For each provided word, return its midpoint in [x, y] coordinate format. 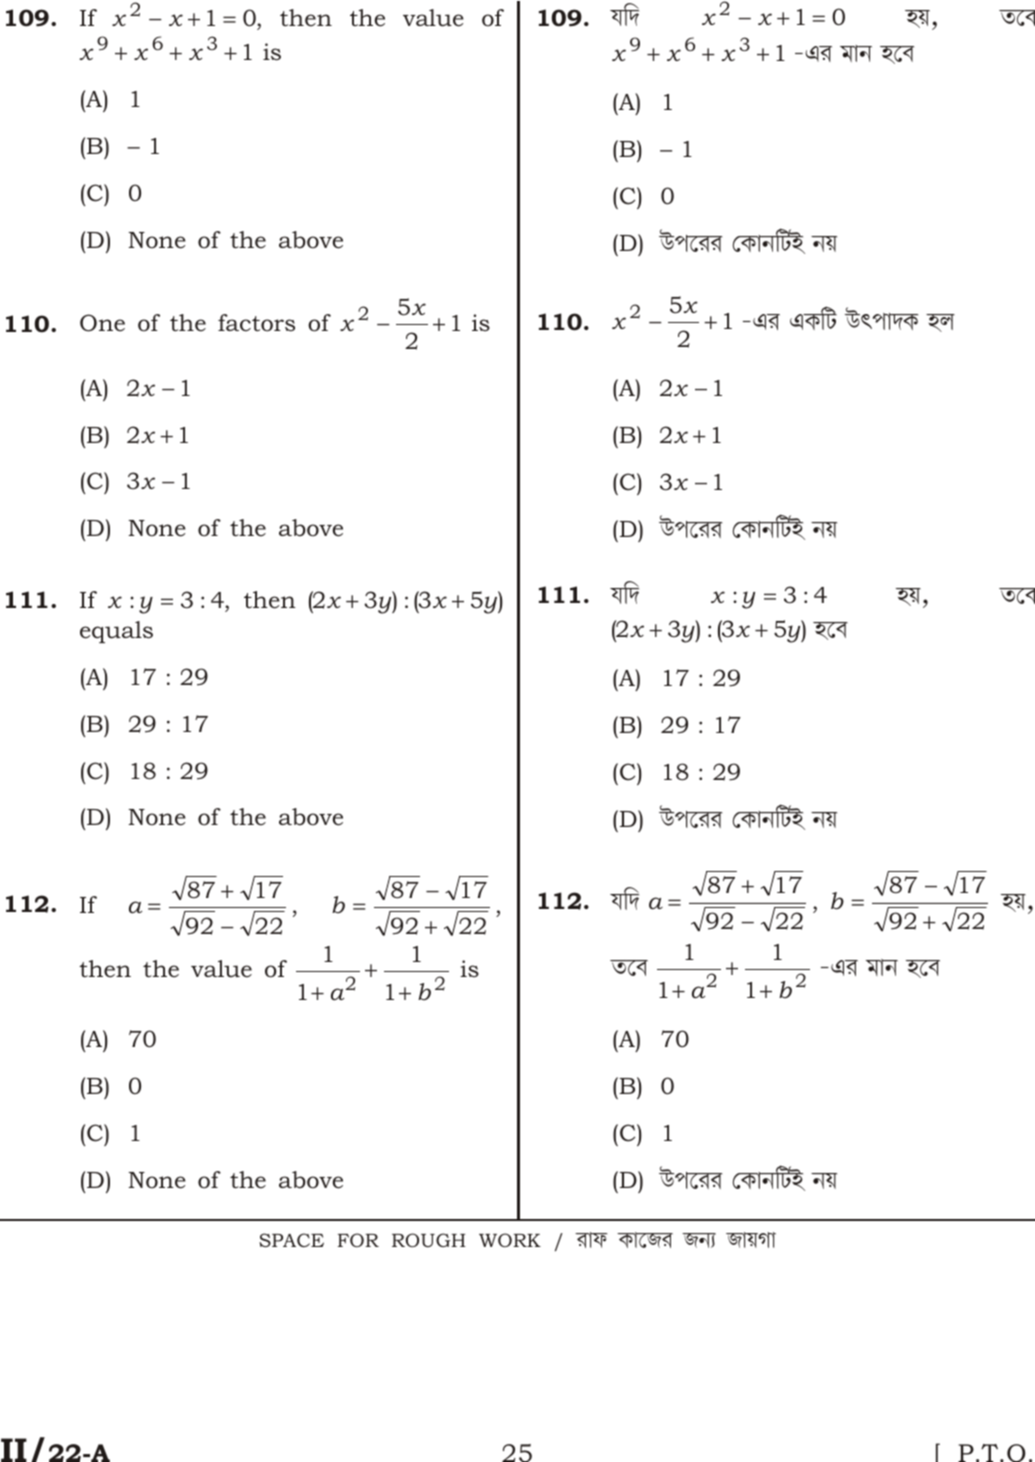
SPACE [291, 1240]
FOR [358, 1240]
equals [116, 632]
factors [256, 323]
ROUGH [429, 1240]
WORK [510, 1240]
